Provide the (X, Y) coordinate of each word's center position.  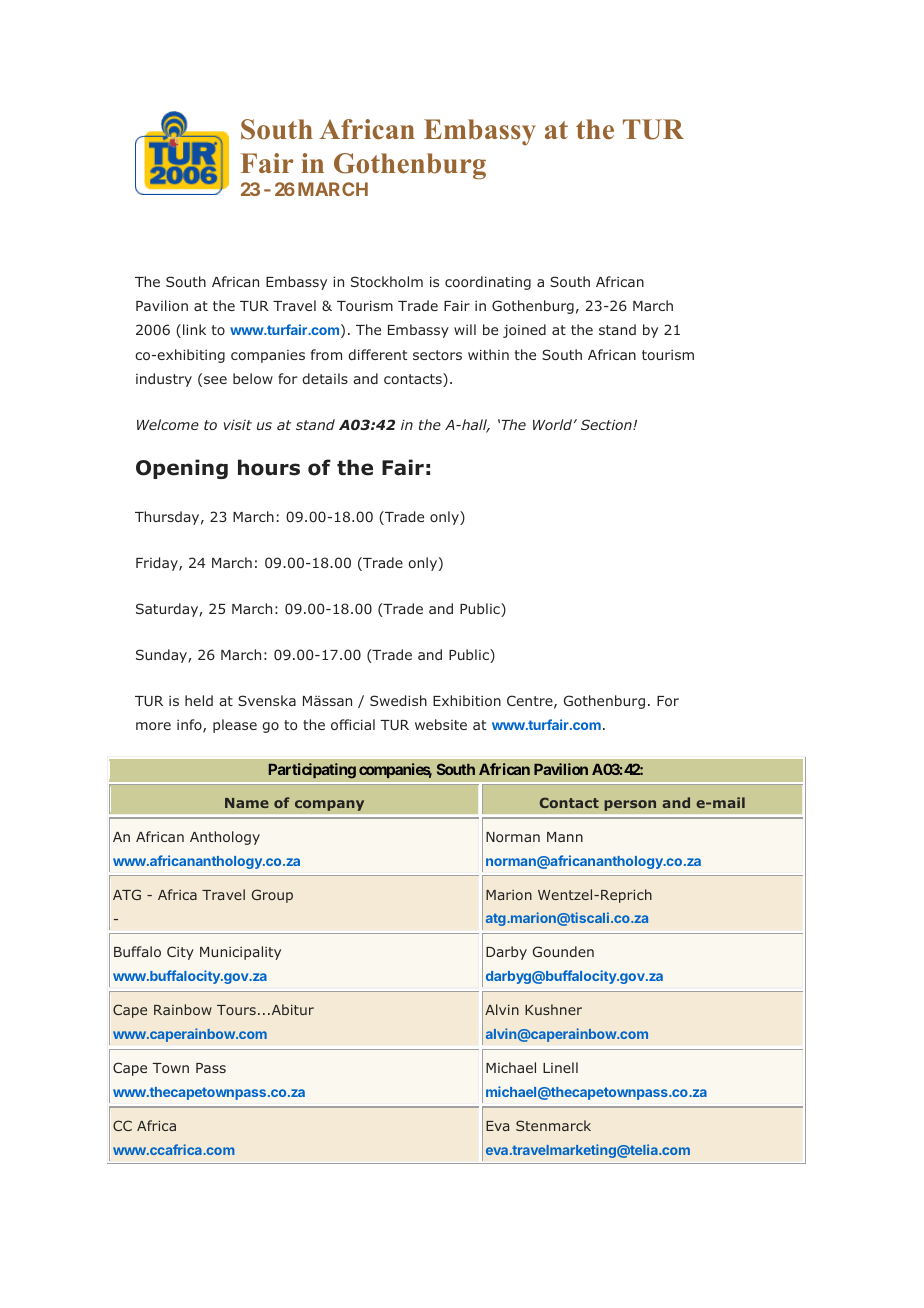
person (630, 805)
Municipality (240, 953)
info (190, 726)
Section (607, 424)
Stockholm (387, 281)
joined (524, 331)
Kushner (553, 1009)
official (353, 724)
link (194, 329)
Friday (158, 564)
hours (269, 467)
